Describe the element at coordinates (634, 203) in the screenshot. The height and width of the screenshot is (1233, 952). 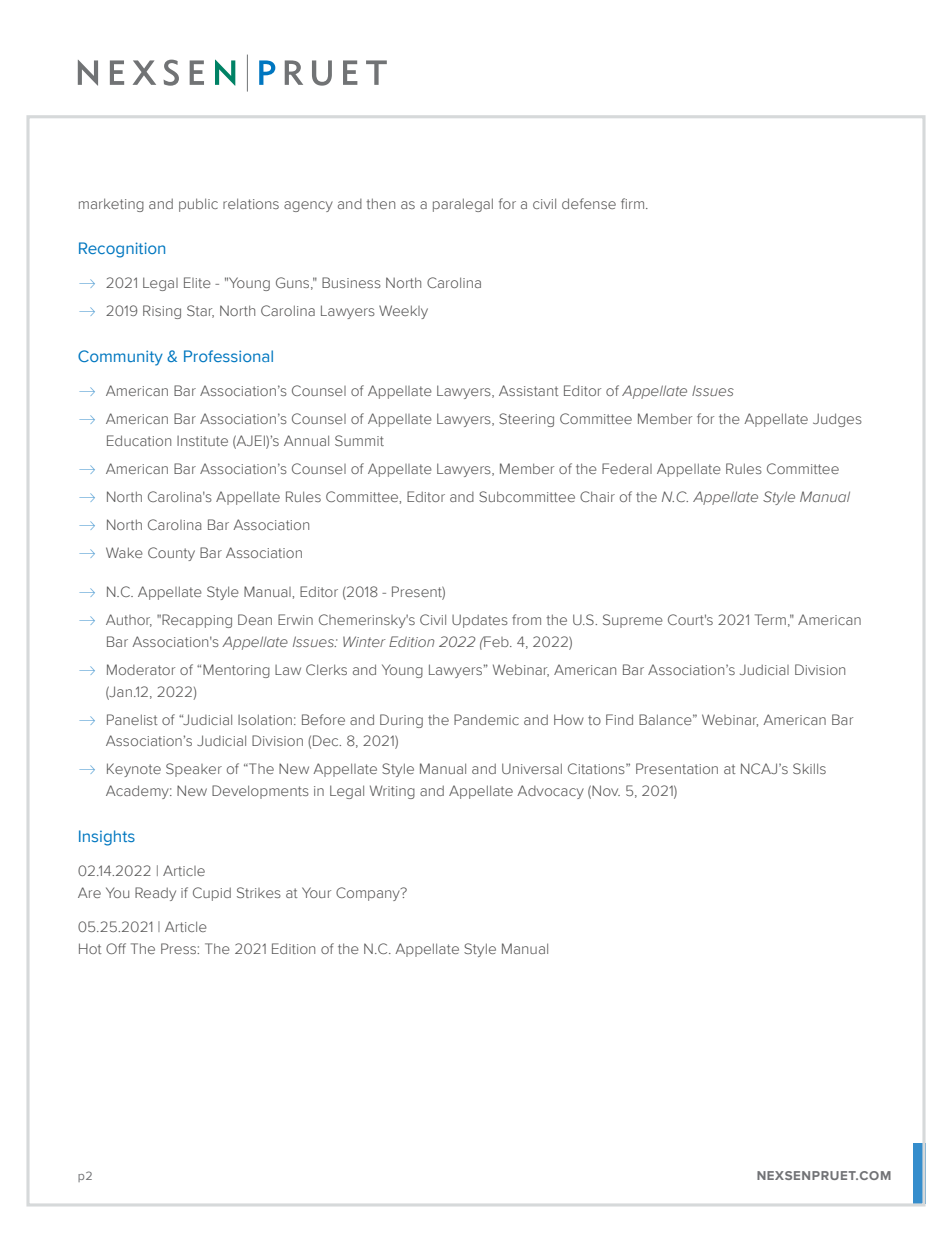
I see `firm` at that location.
